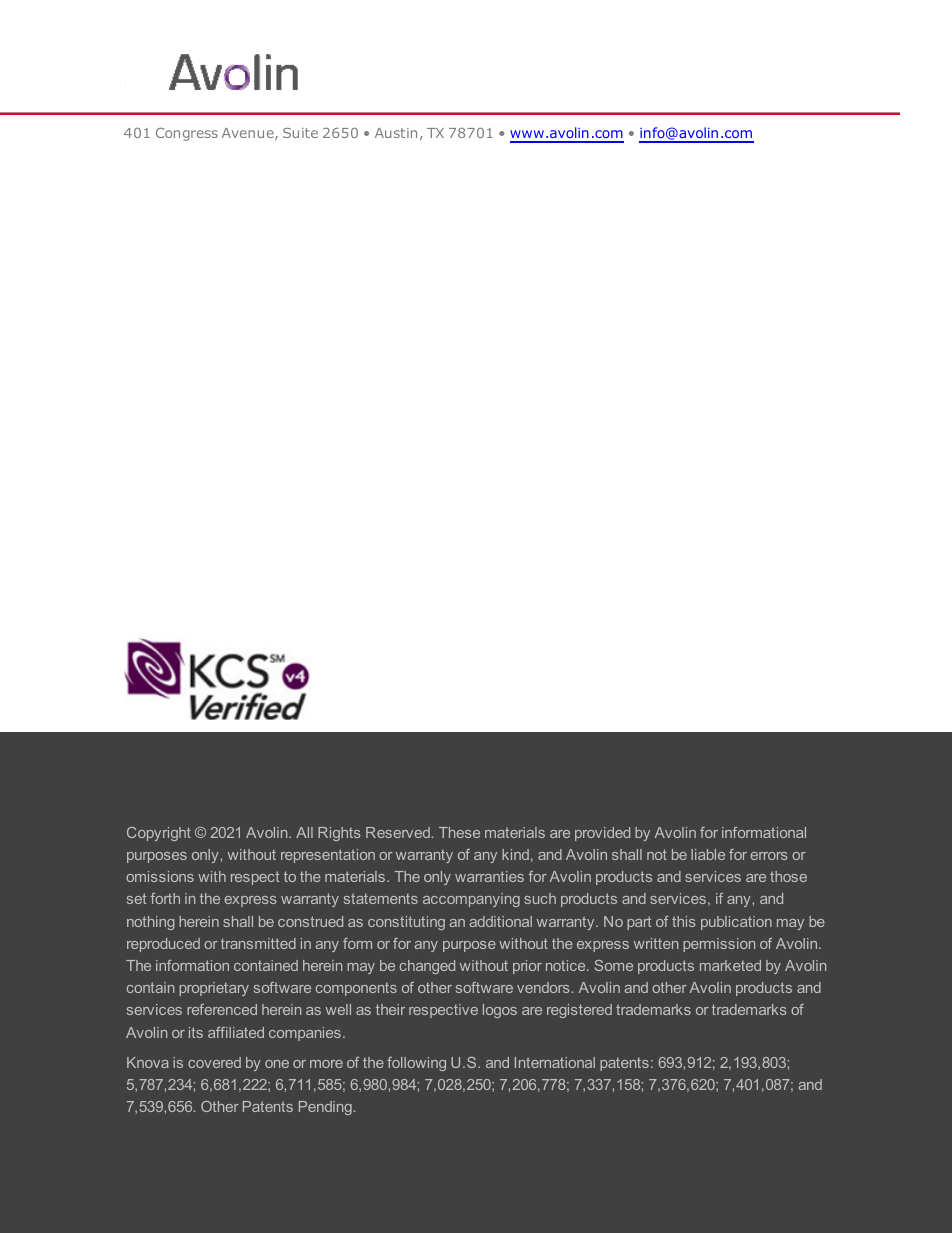  Describe the element at coordinates (159, 834) in the screenshot. I see `Copyright` at that location.
